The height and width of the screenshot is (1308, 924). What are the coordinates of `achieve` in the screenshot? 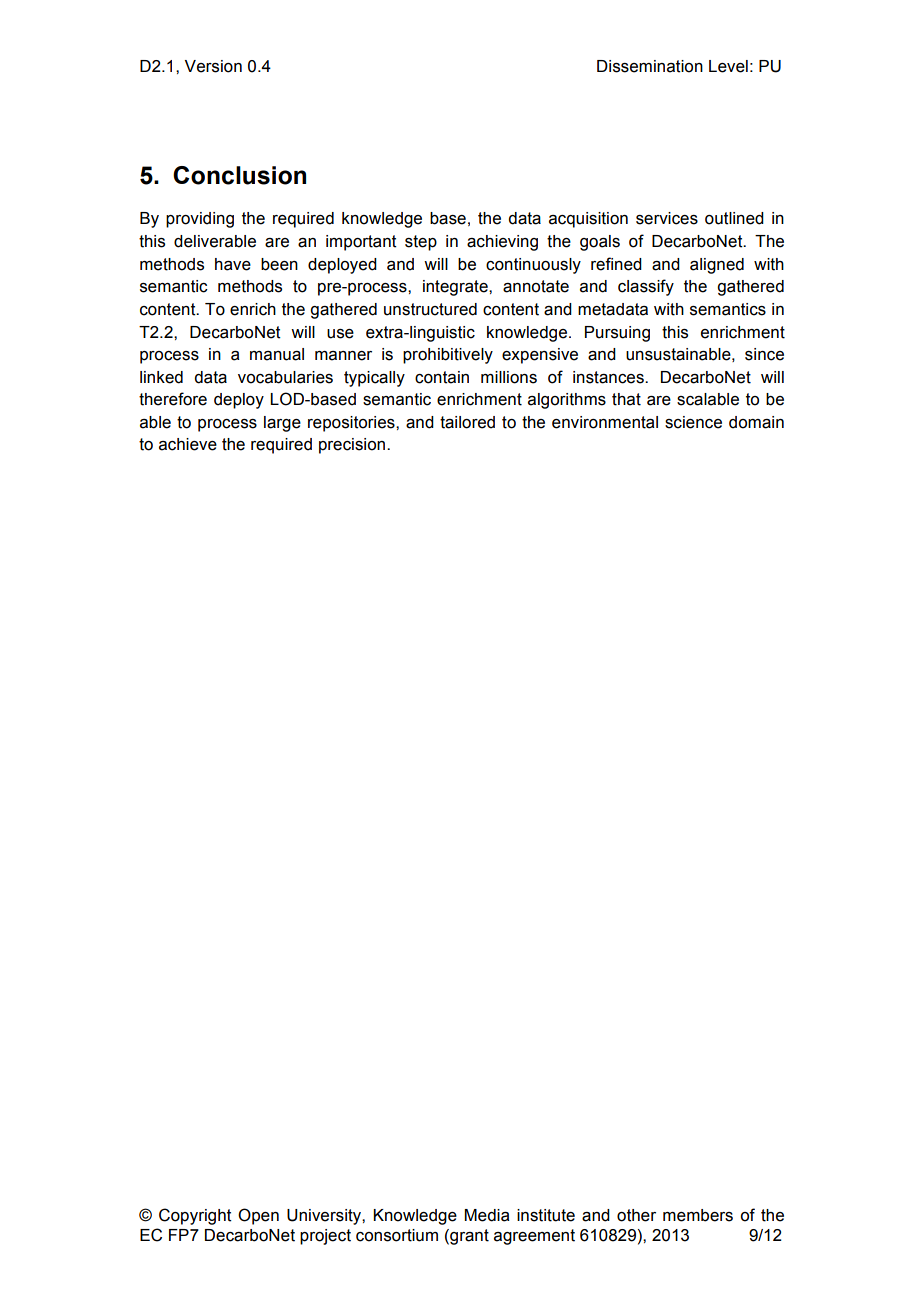 It's located at (188, 444).
